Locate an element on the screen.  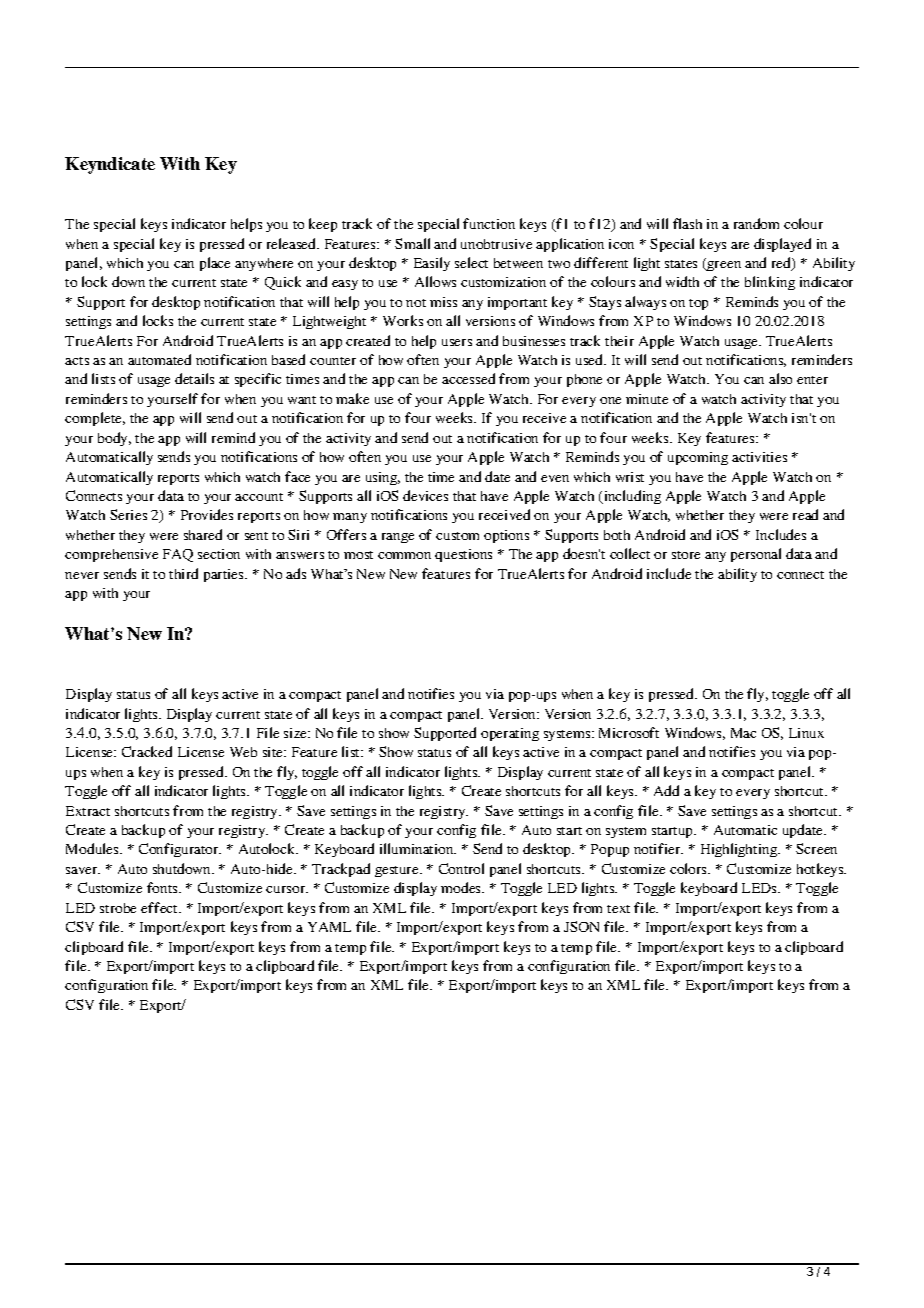
place is located at coordinates (215, 264).
